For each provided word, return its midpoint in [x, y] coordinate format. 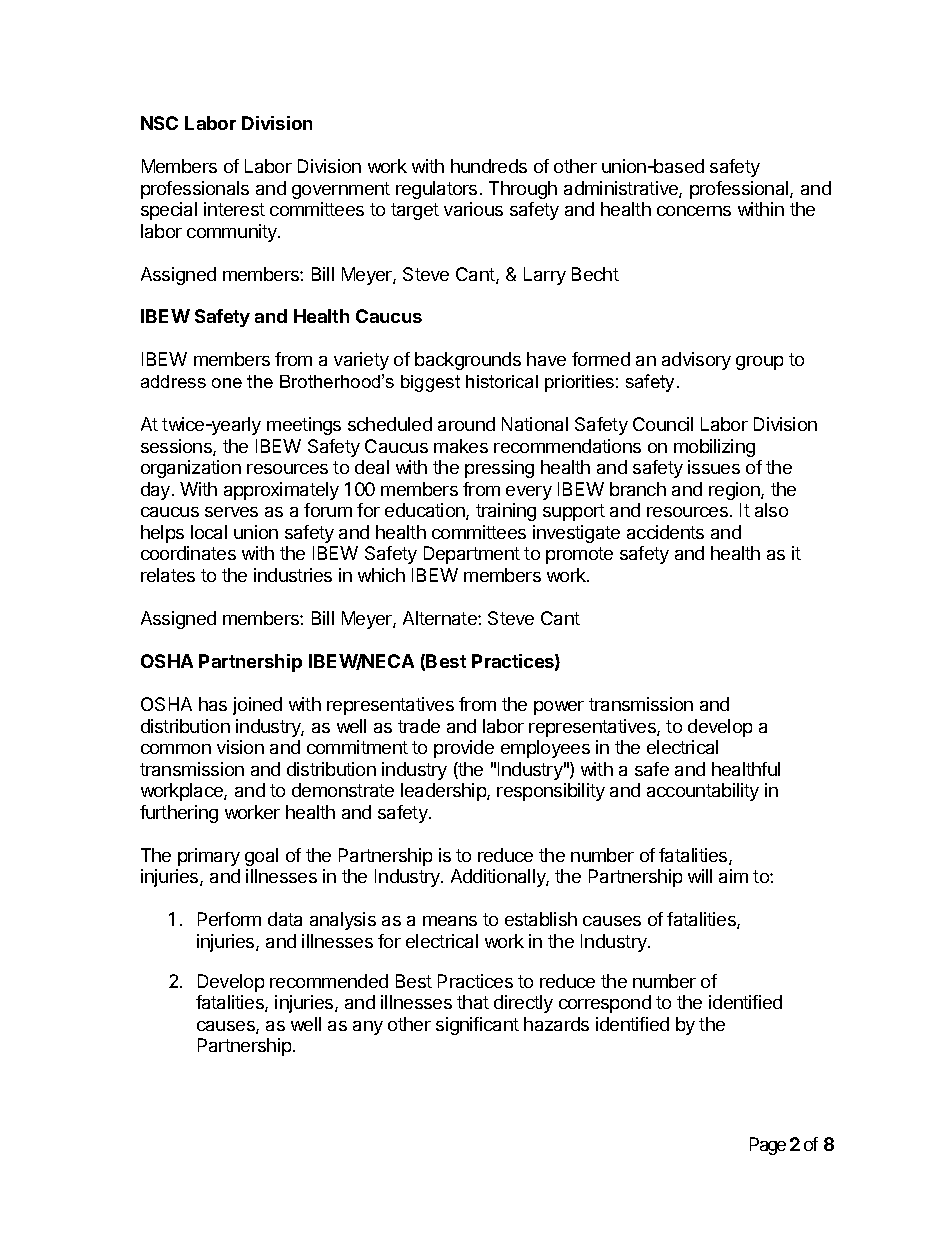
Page [768, 1146]
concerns [694, 211]
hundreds [489, 166]
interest [234, 209]
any [368, 1028]
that [473, 1002]
